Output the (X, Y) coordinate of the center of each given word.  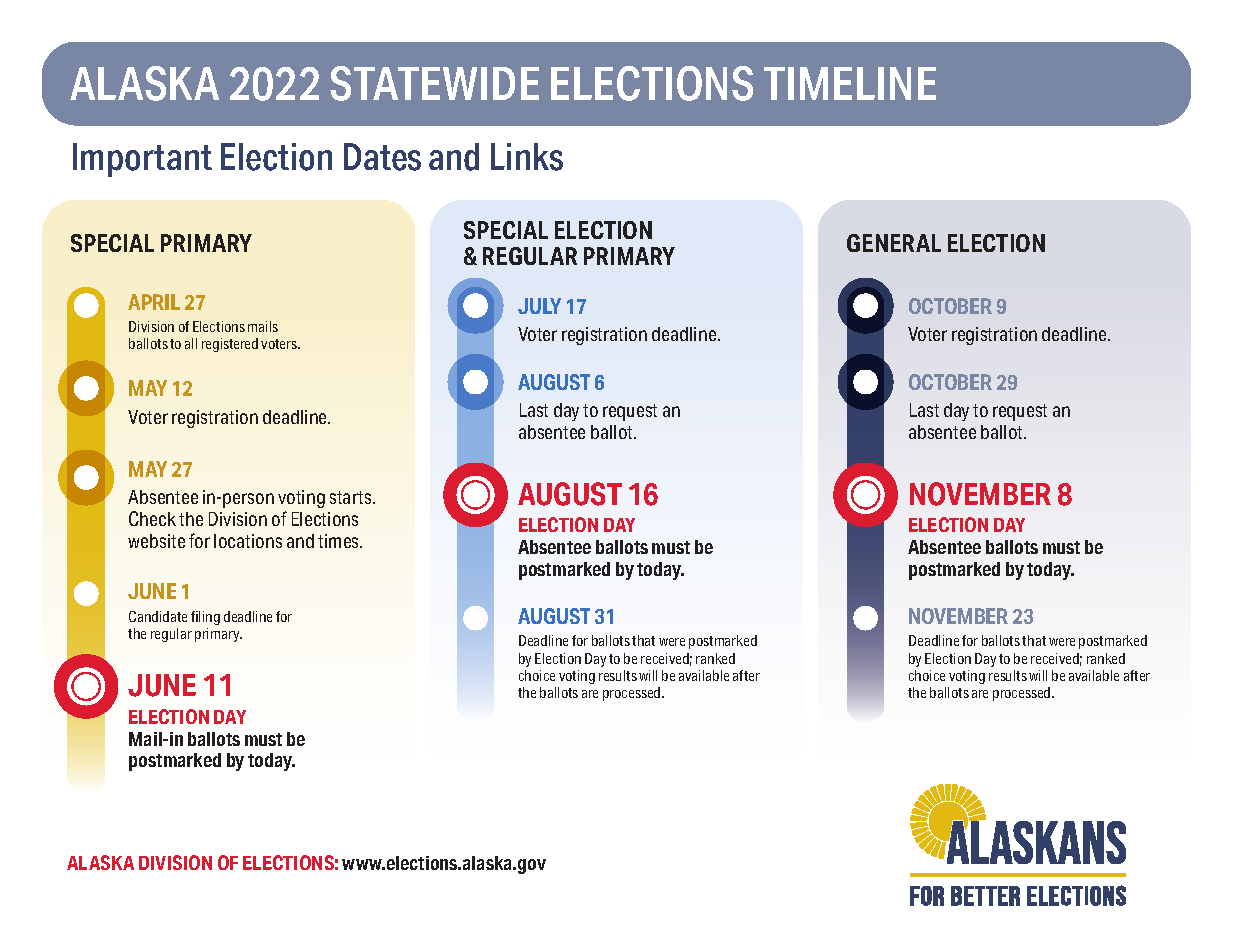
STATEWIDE (434, 83)
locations (248, 541)
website (156, 541)
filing (205, 618)
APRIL (154, 302)
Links (527, 157)
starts (352, 497)
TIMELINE (850, 83)
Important (142, 160)
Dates (382, 157)
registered (230, 345)
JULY (539, 306)
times (340, 541)
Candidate (158, 616)
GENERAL (894, 243)
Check (152, 518)
